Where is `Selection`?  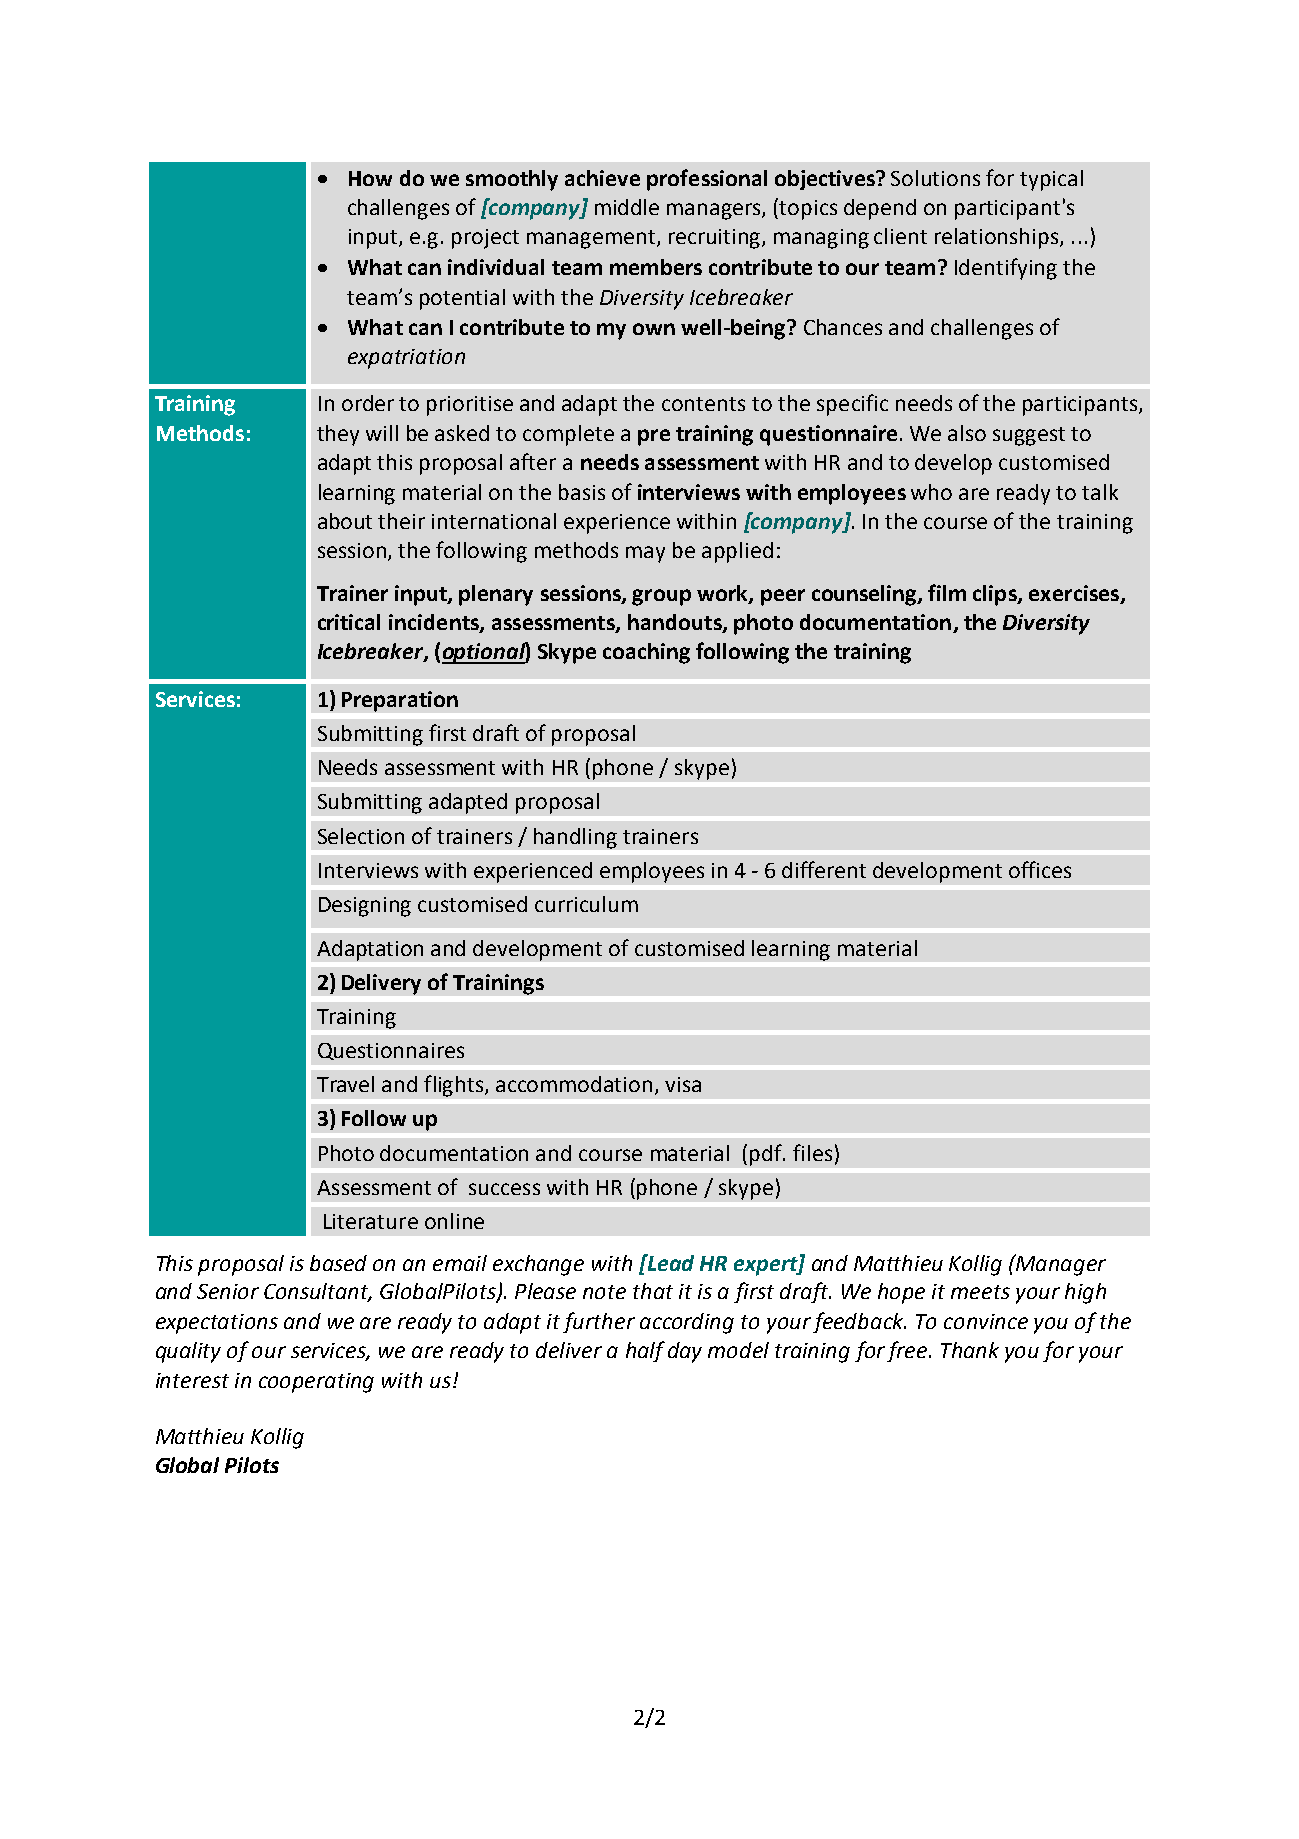 Selection is located at coordinates (361, 836).
